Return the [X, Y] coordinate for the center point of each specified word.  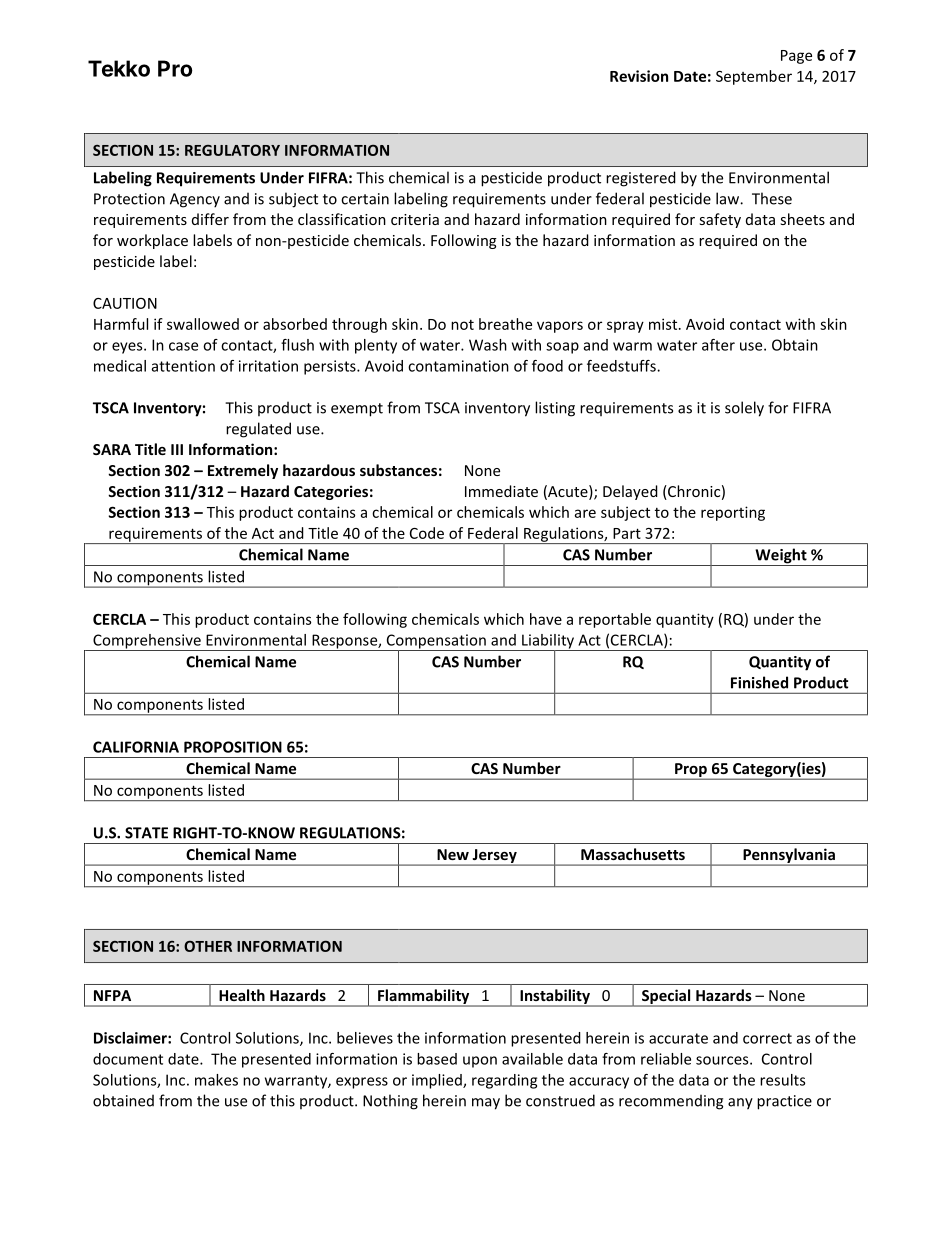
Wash [488, 345]
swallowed [203, 324]
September [754, 77]
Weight [781, 557]
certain [365, 199]
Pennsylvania [789, 857]
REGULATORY [232, 150]
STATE [146, 833]
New [453, 854]
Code [427, 533]
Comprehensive [147, 642]
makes [216, 1080]
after [718, 345]
